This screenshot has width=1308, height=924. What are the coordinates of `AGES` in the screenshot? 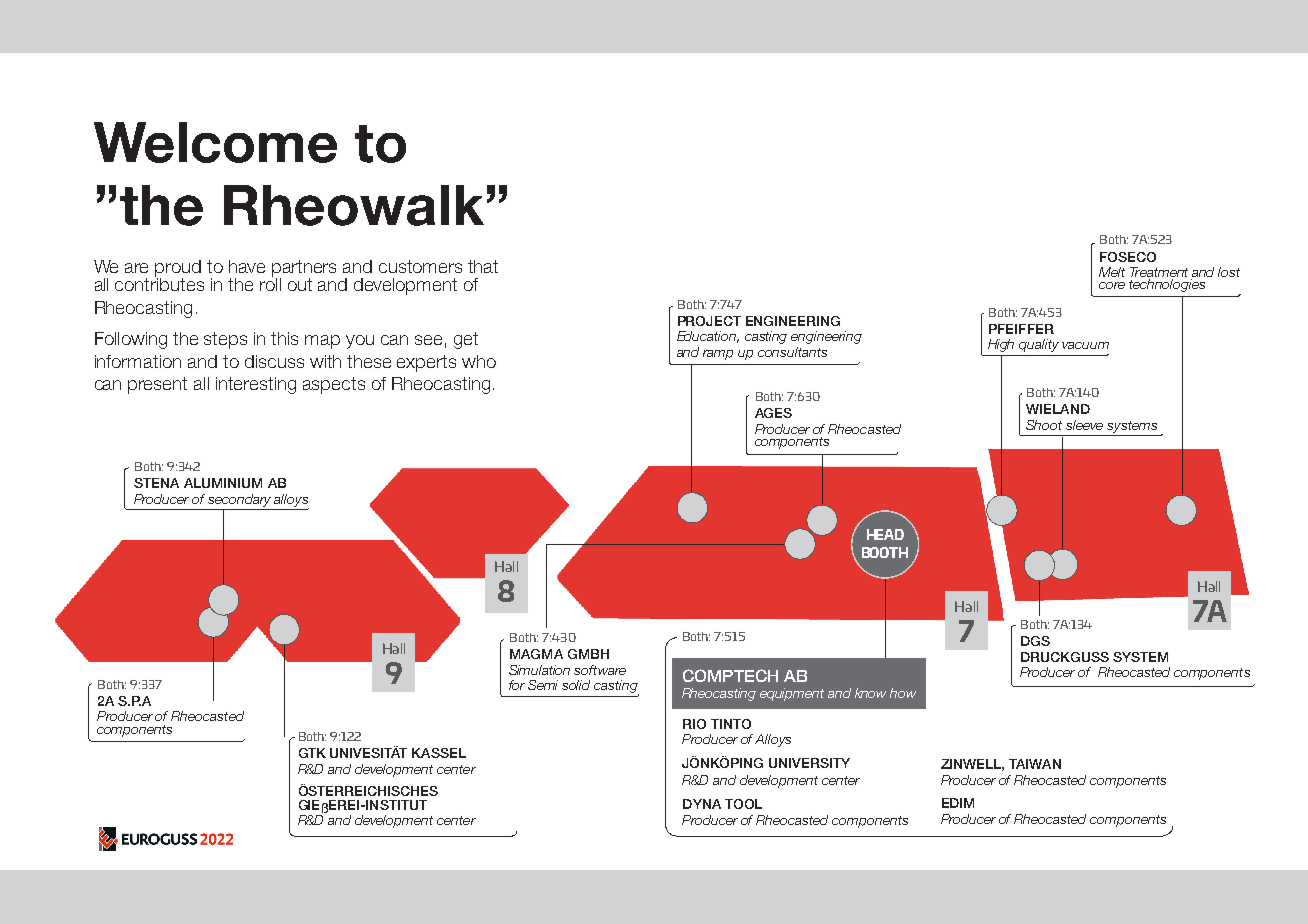 It's located at (773, 413).
